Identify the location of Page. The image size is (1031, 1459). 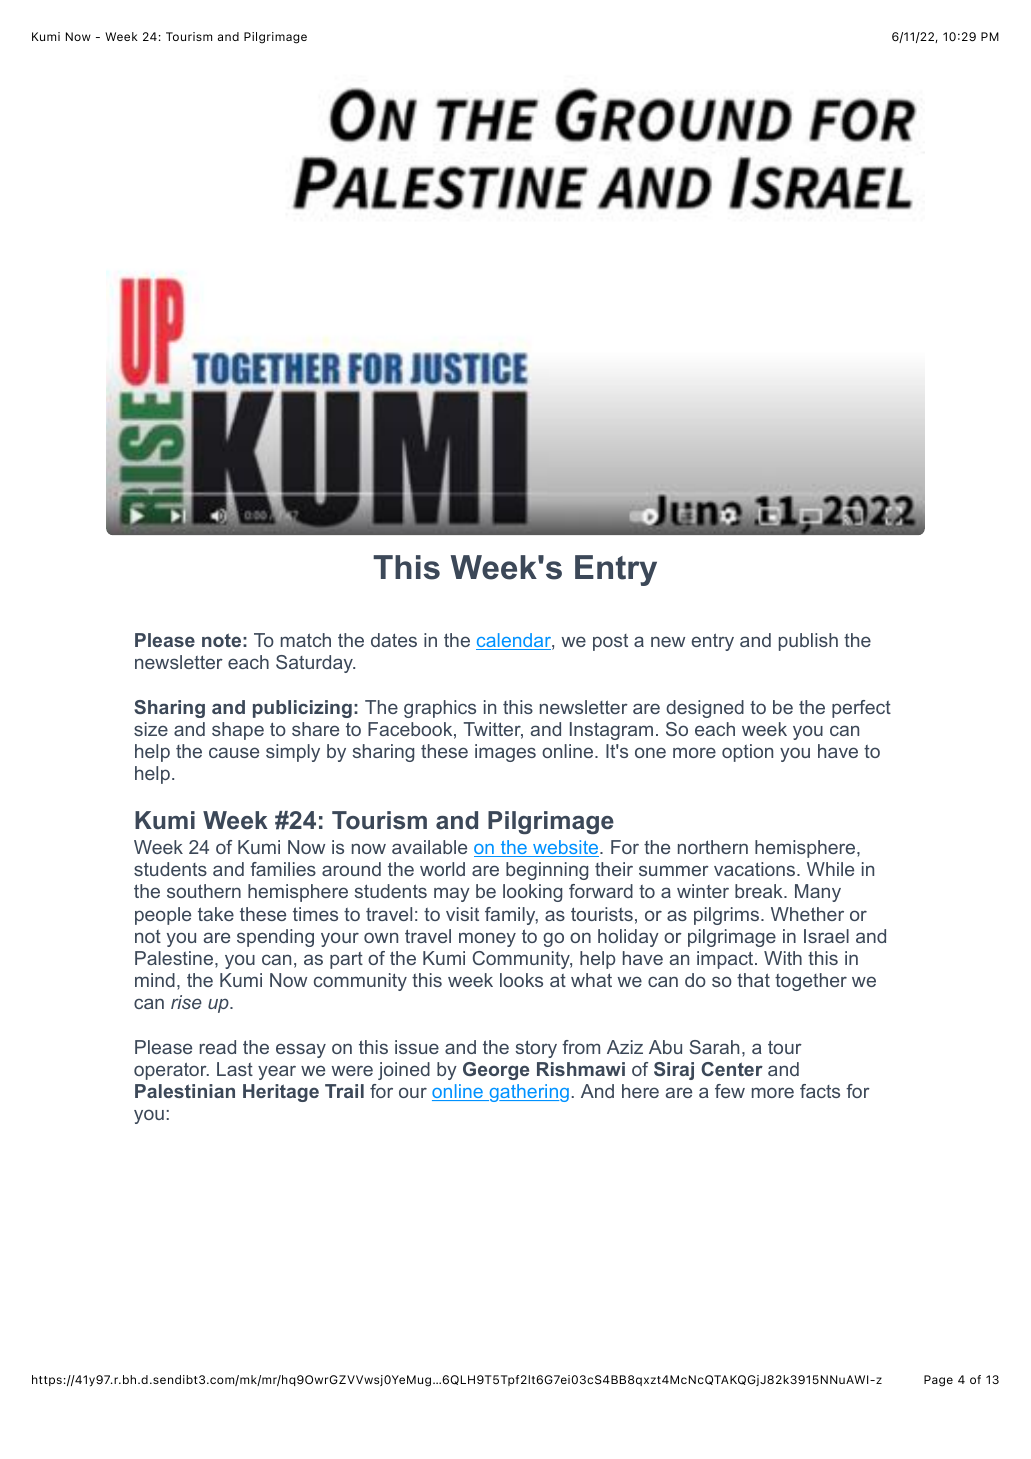
(938, 1381).
